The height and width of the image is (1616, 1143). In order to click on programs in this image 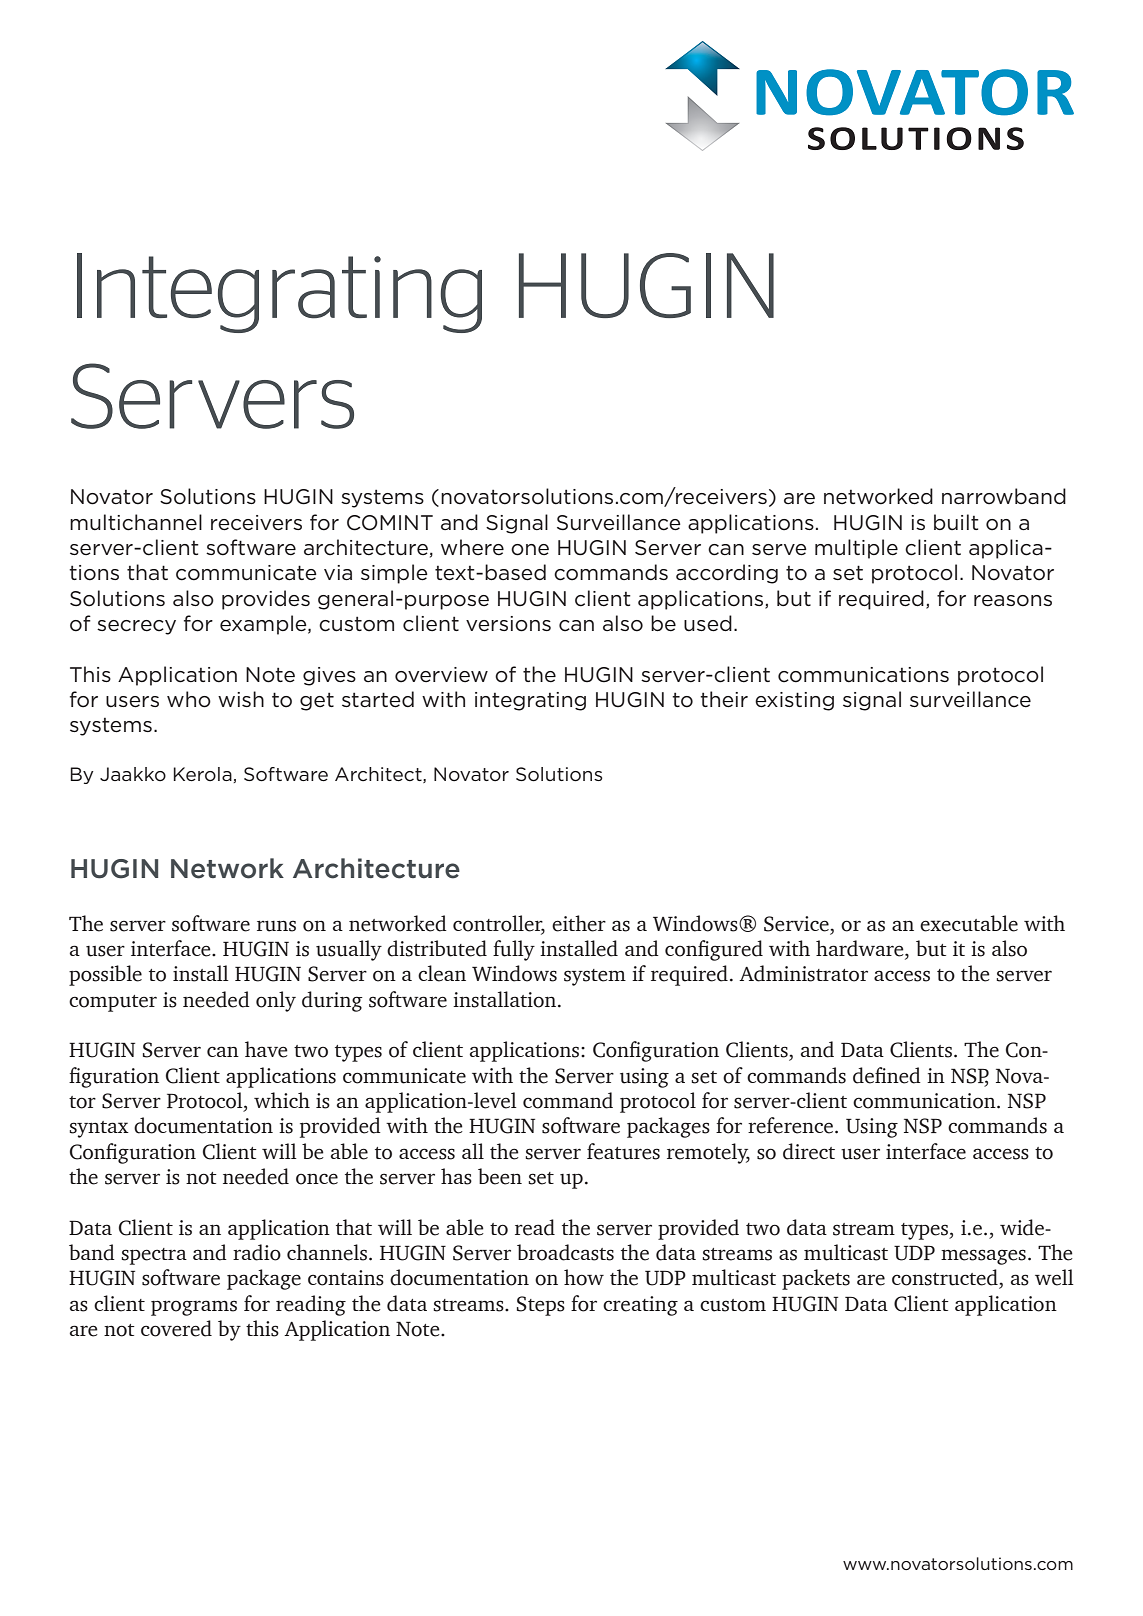, I will do `click(194, 1308)`.
